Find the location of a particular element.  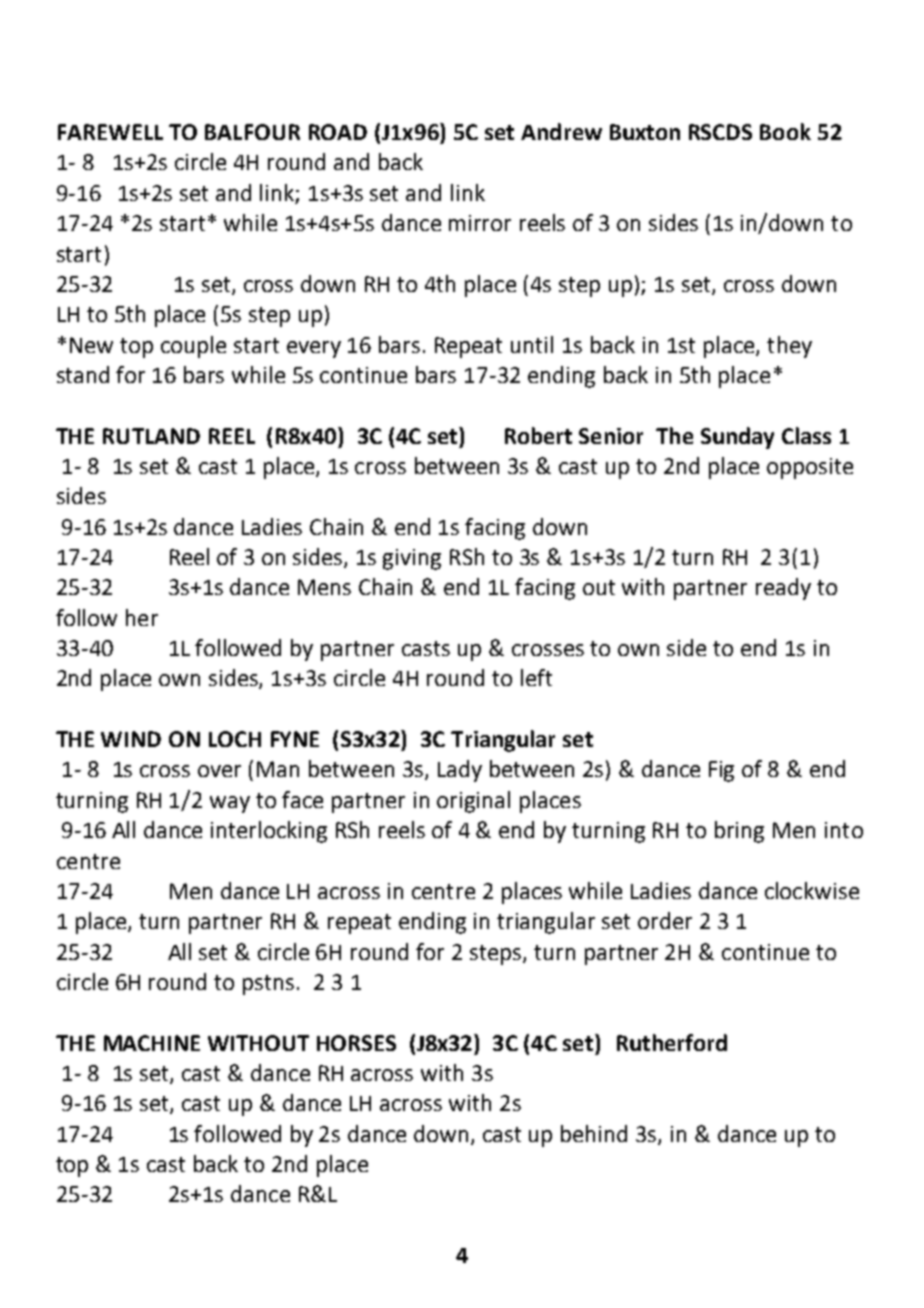

Book is located at coordinates (785, 131).
